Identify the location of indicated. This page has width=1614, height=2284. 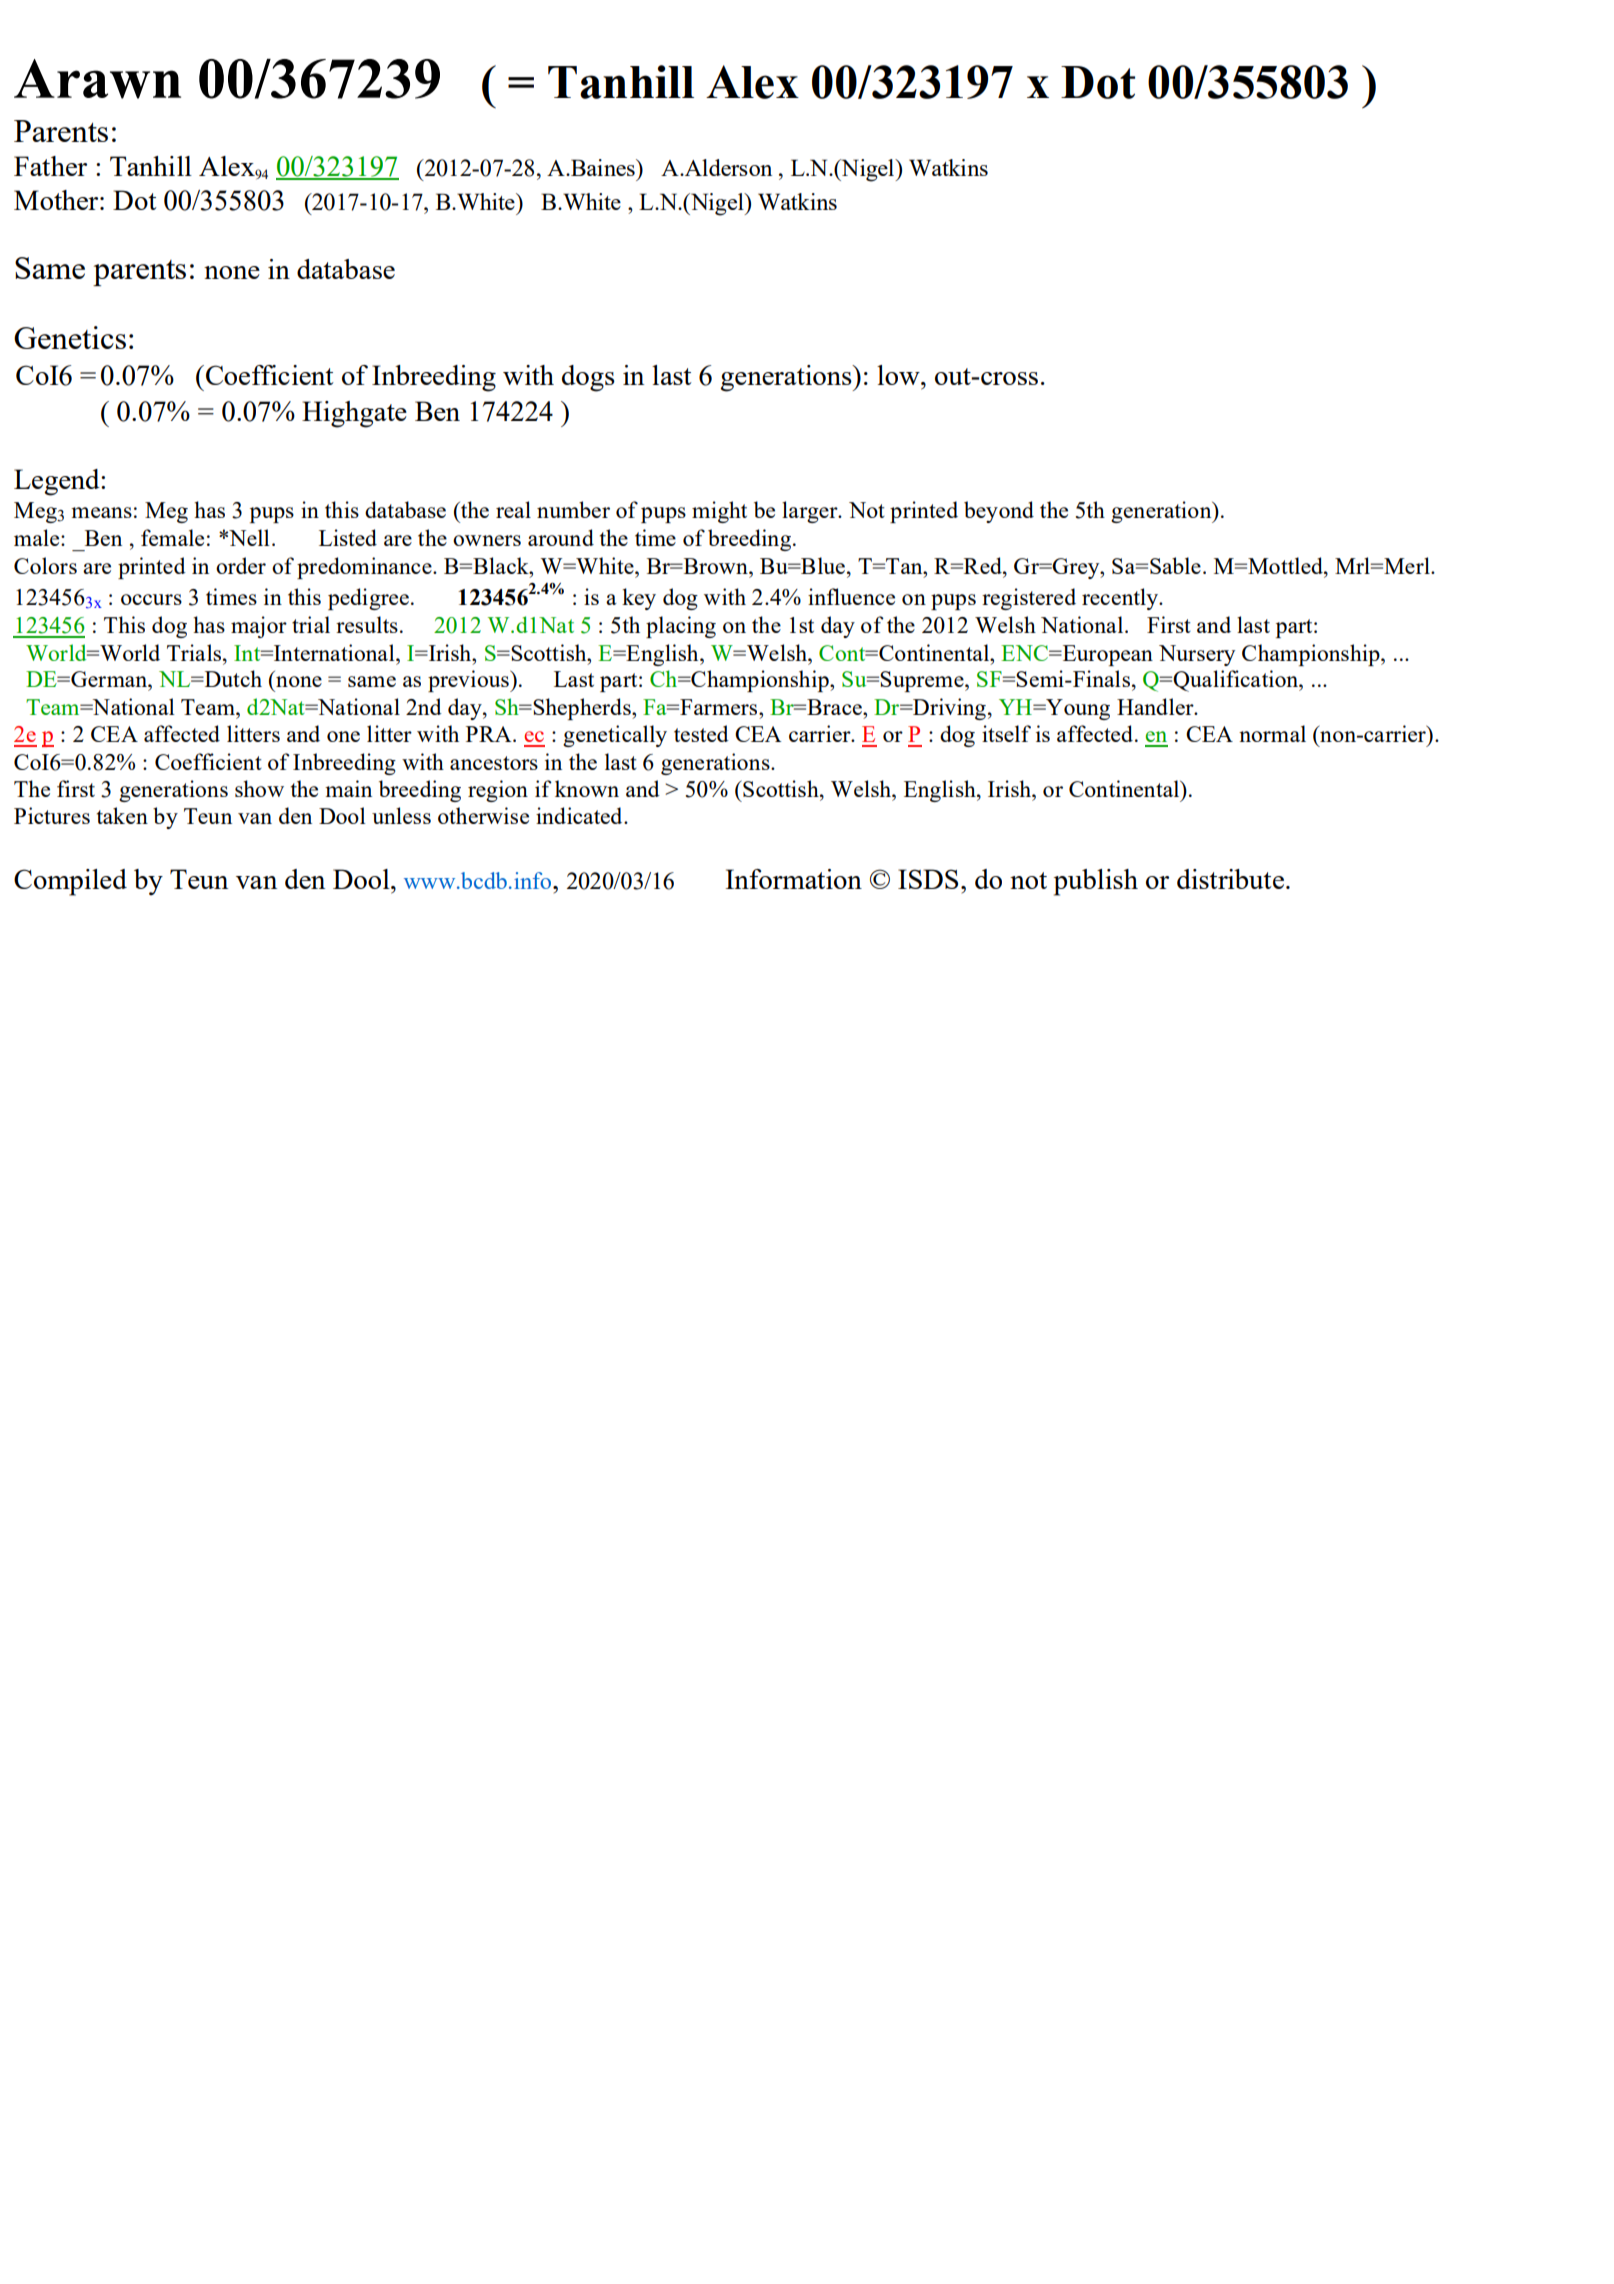
(580, 815).
